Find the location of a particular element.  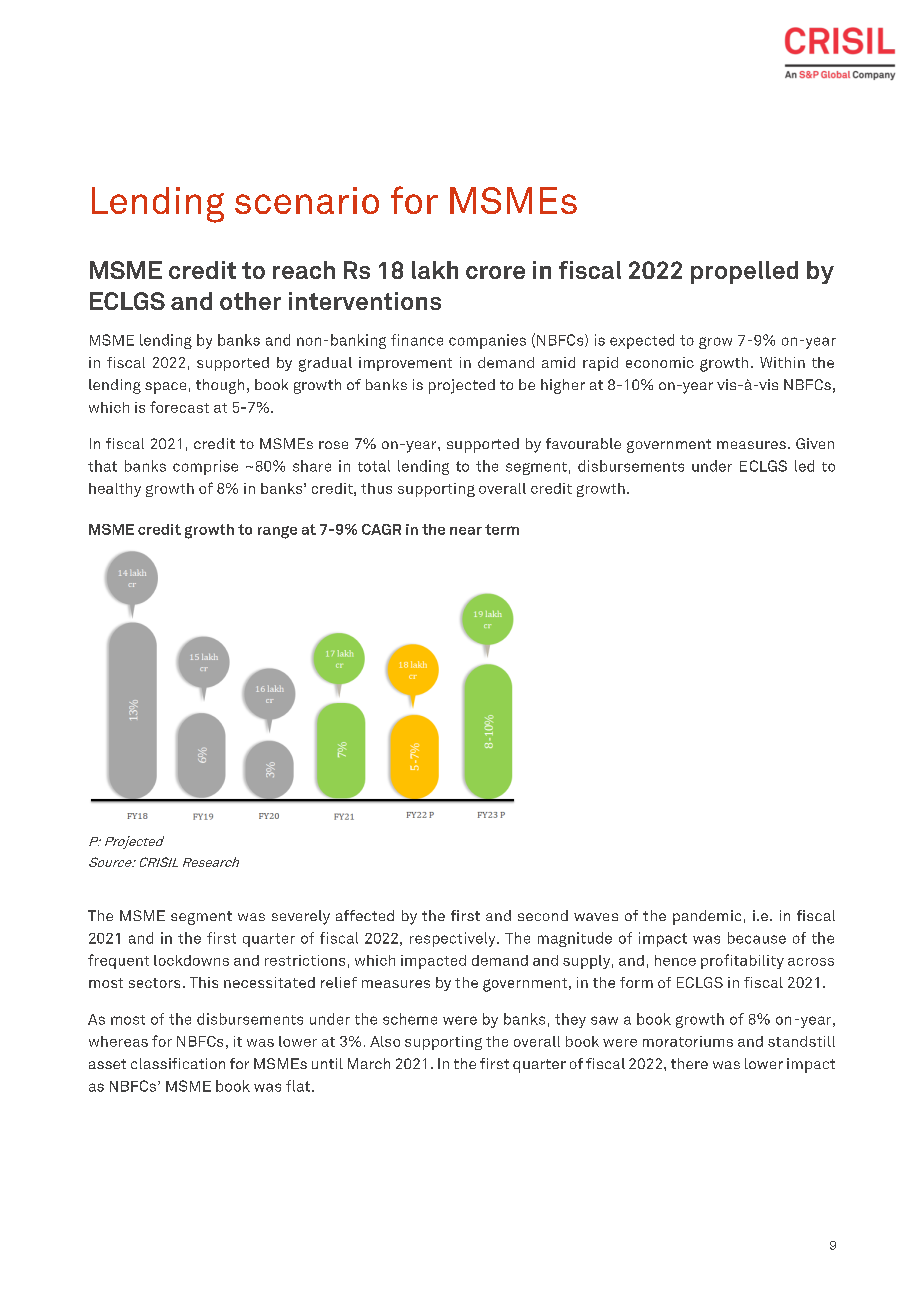

scenario is located at coordinates (307, 200).
